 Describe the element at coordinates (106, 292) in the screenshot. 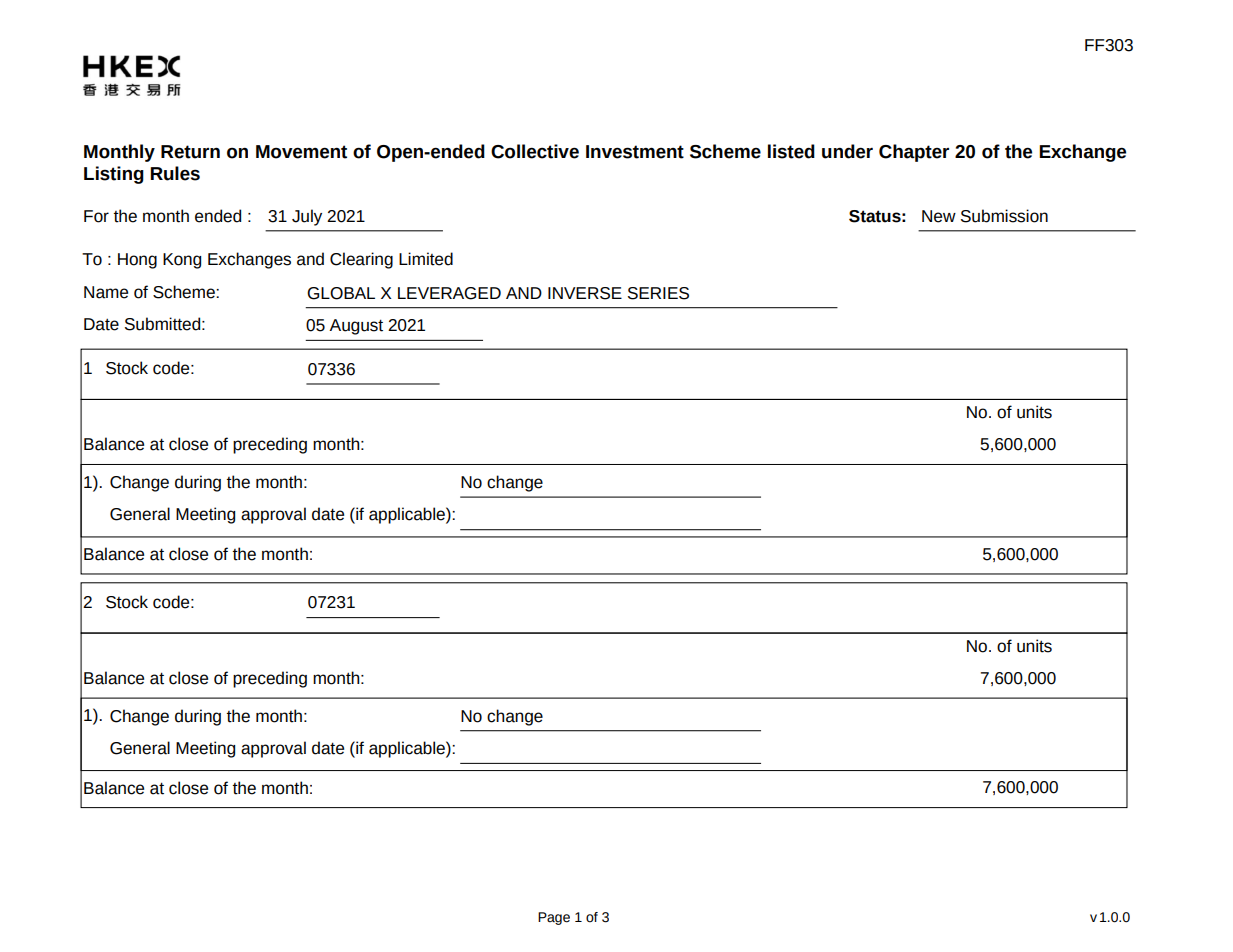

I see `Name` at that location.
